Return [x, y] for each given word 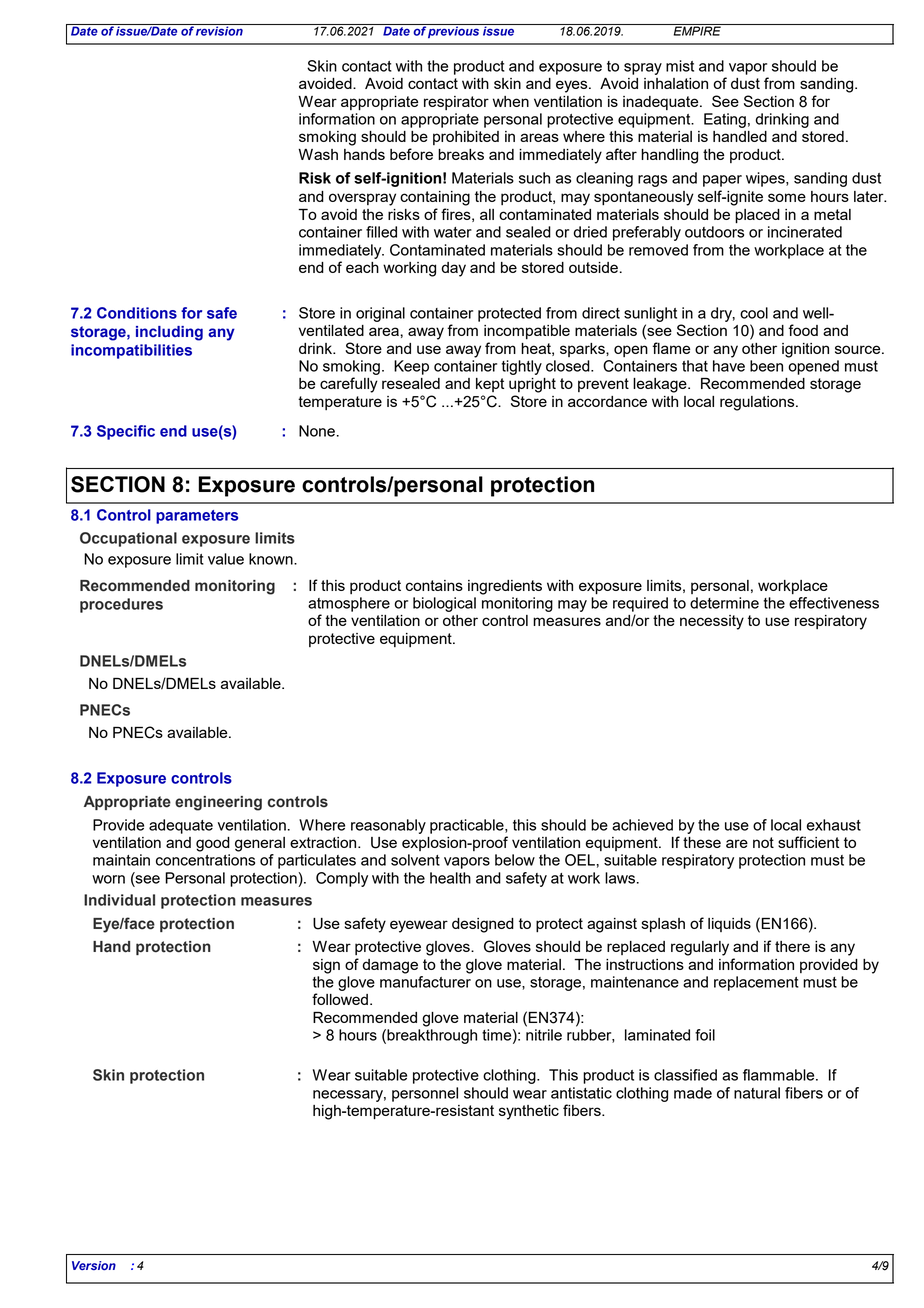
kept [490, 385]
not [763, 842]
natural [757, 1093]
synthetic [529, 1112]
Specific [126, 432]
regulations [758, 403]
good [213, 844]
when [511, 101]
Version [94, 1265]
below [515, 860]
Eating [725, 120]
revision [220, 30]
